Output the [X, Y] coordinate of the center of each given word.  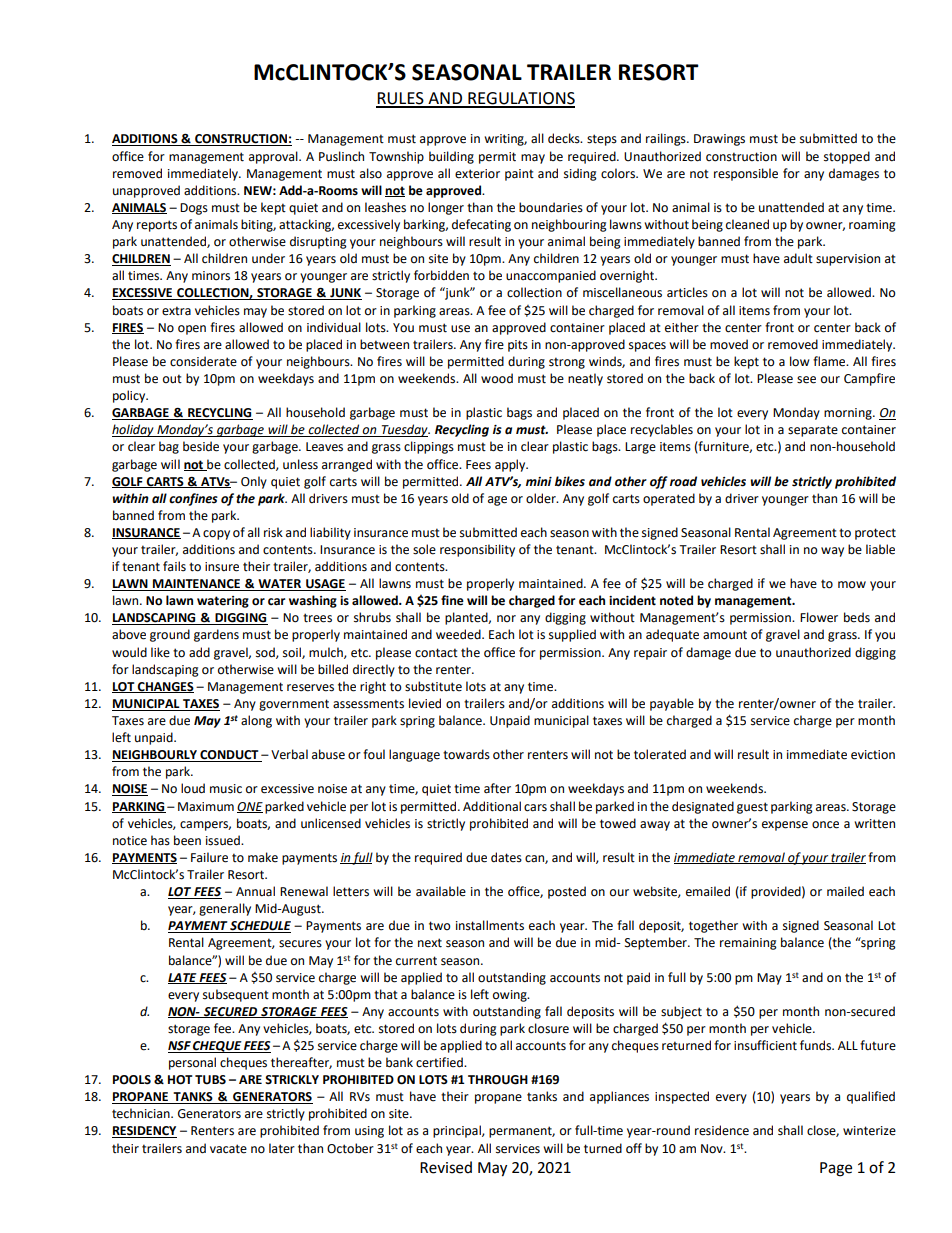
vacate [228, 1149]
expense [785, 826]
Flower [819, 617]
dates [506, 857]
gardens [216, 635]
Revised [446, 1167]
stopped [847, 157]
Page [836, 1169]
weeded [459, 634]
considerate [203, 361]
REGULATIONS [520, 99]
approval [274, 157]
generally [225, 909]
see [806, 380]
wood [497, 378]
